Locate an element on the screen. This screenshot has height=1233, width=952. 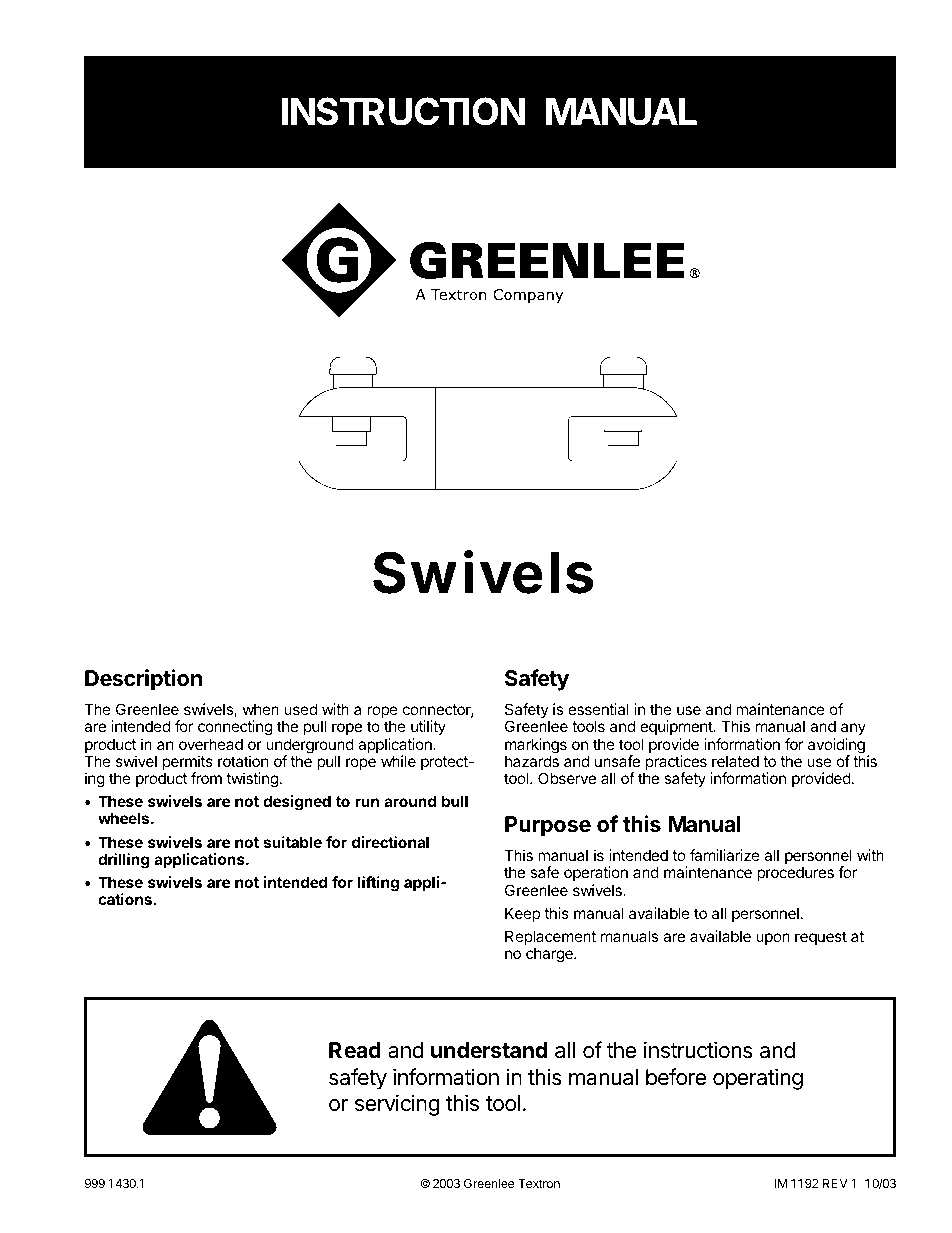
equipment is located at coordinates (677, 729).
